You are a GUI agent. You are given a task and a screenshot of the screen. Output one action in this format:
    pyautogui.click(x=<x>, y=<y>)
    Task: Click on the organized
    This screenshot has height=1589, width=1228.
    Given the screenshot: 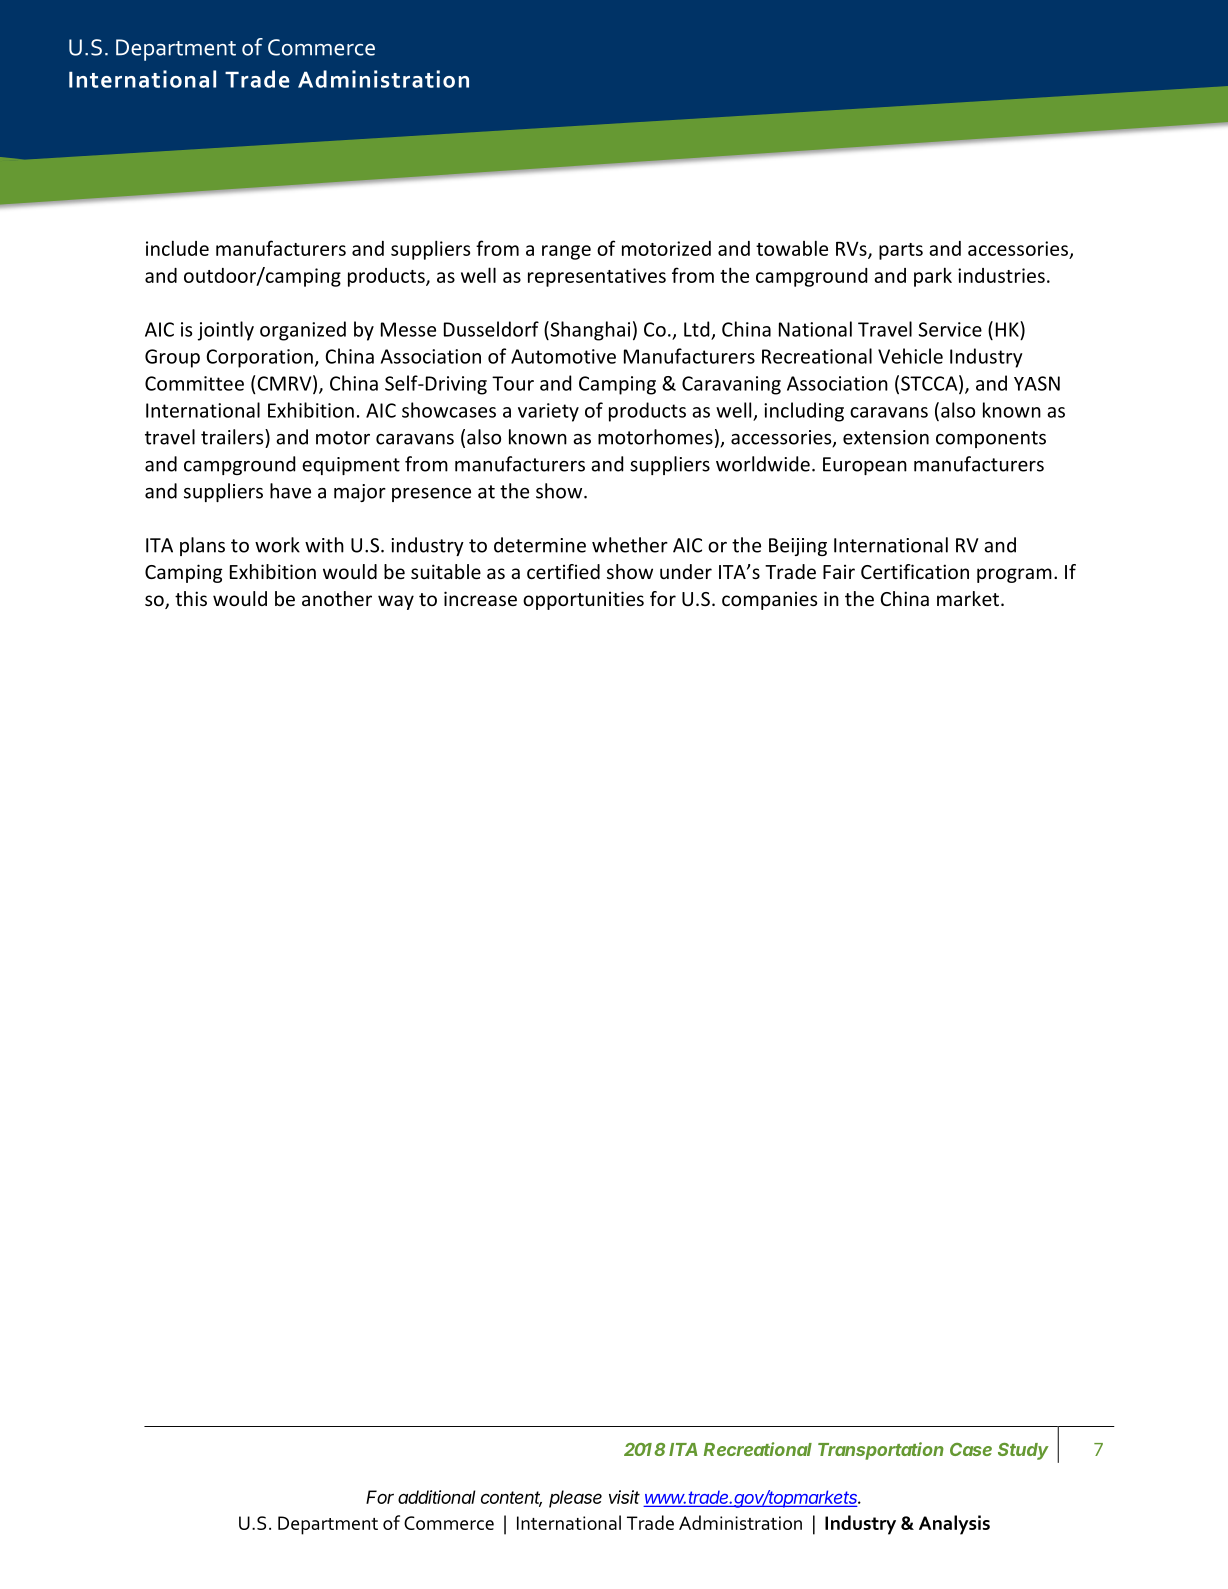 What is the action you would take?
    pyautogui.click(x=303, y=331)
